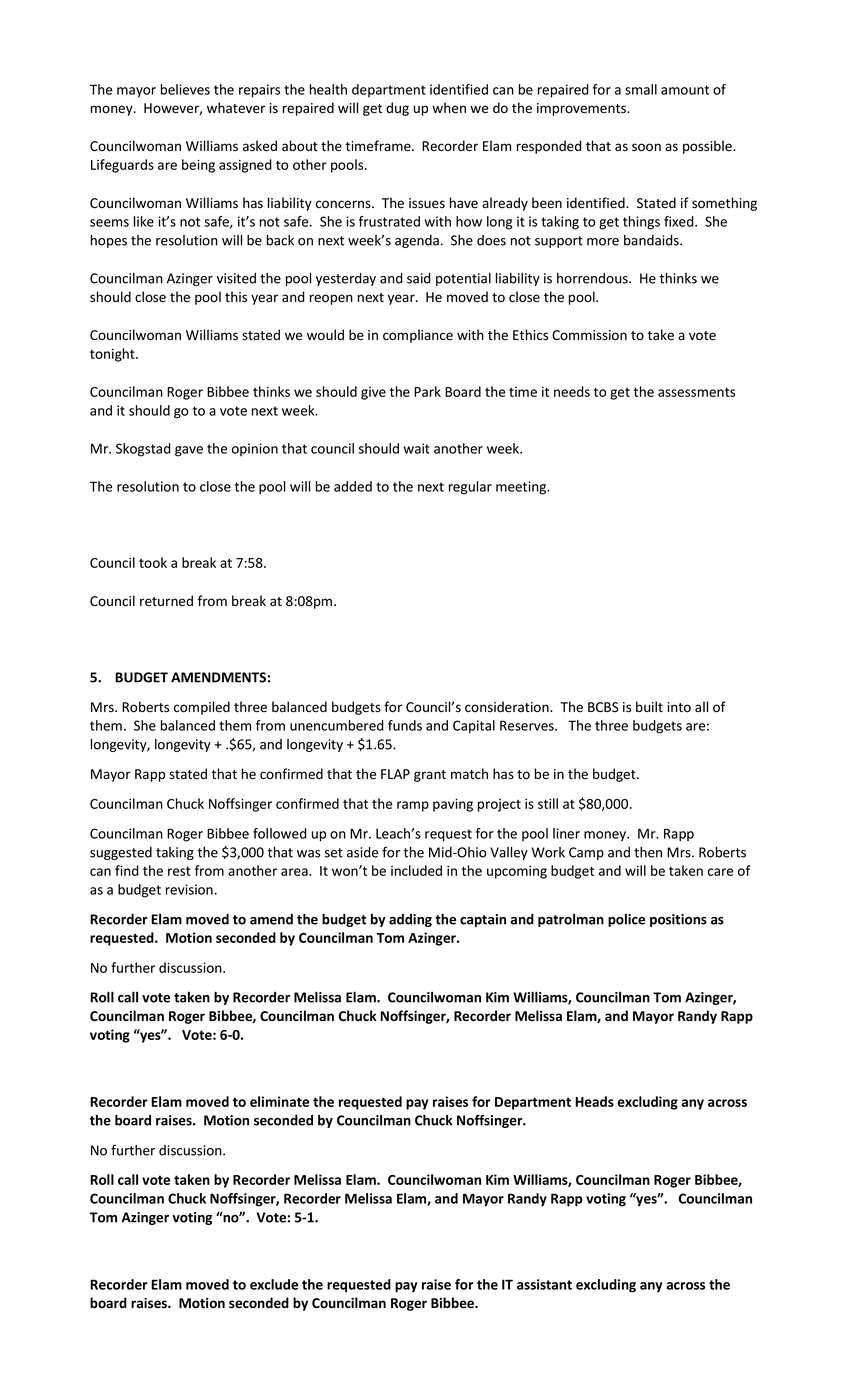 This screenshot has width=849, height=1400. I want to click on funds, so click(405, 725).
